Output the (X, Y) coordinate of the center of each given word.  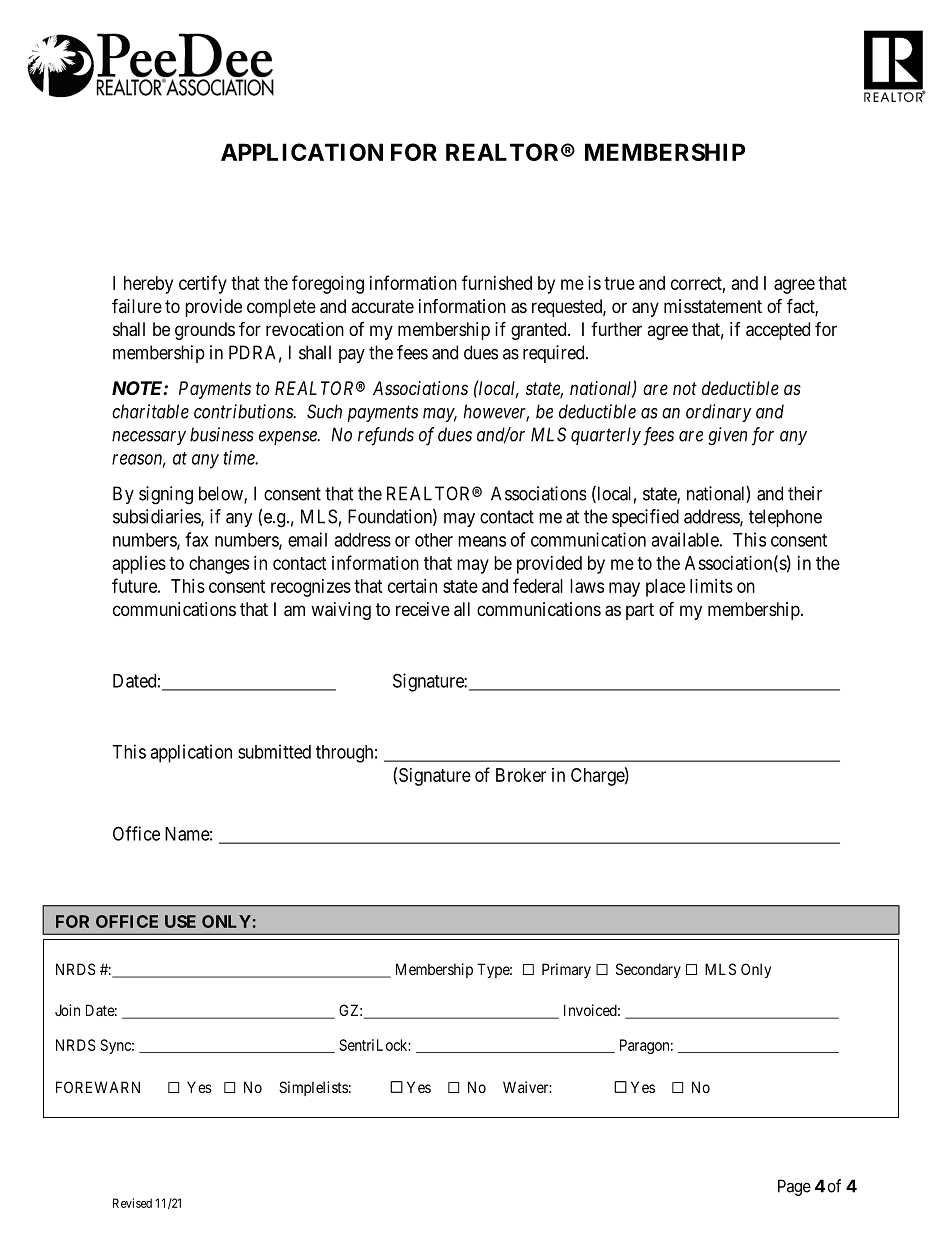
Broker (521, 775)
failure (137, 305)
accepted (778, 331)
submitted (274, 751)
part (640, 611)
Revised (132, 1203)
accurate (382, 306)
